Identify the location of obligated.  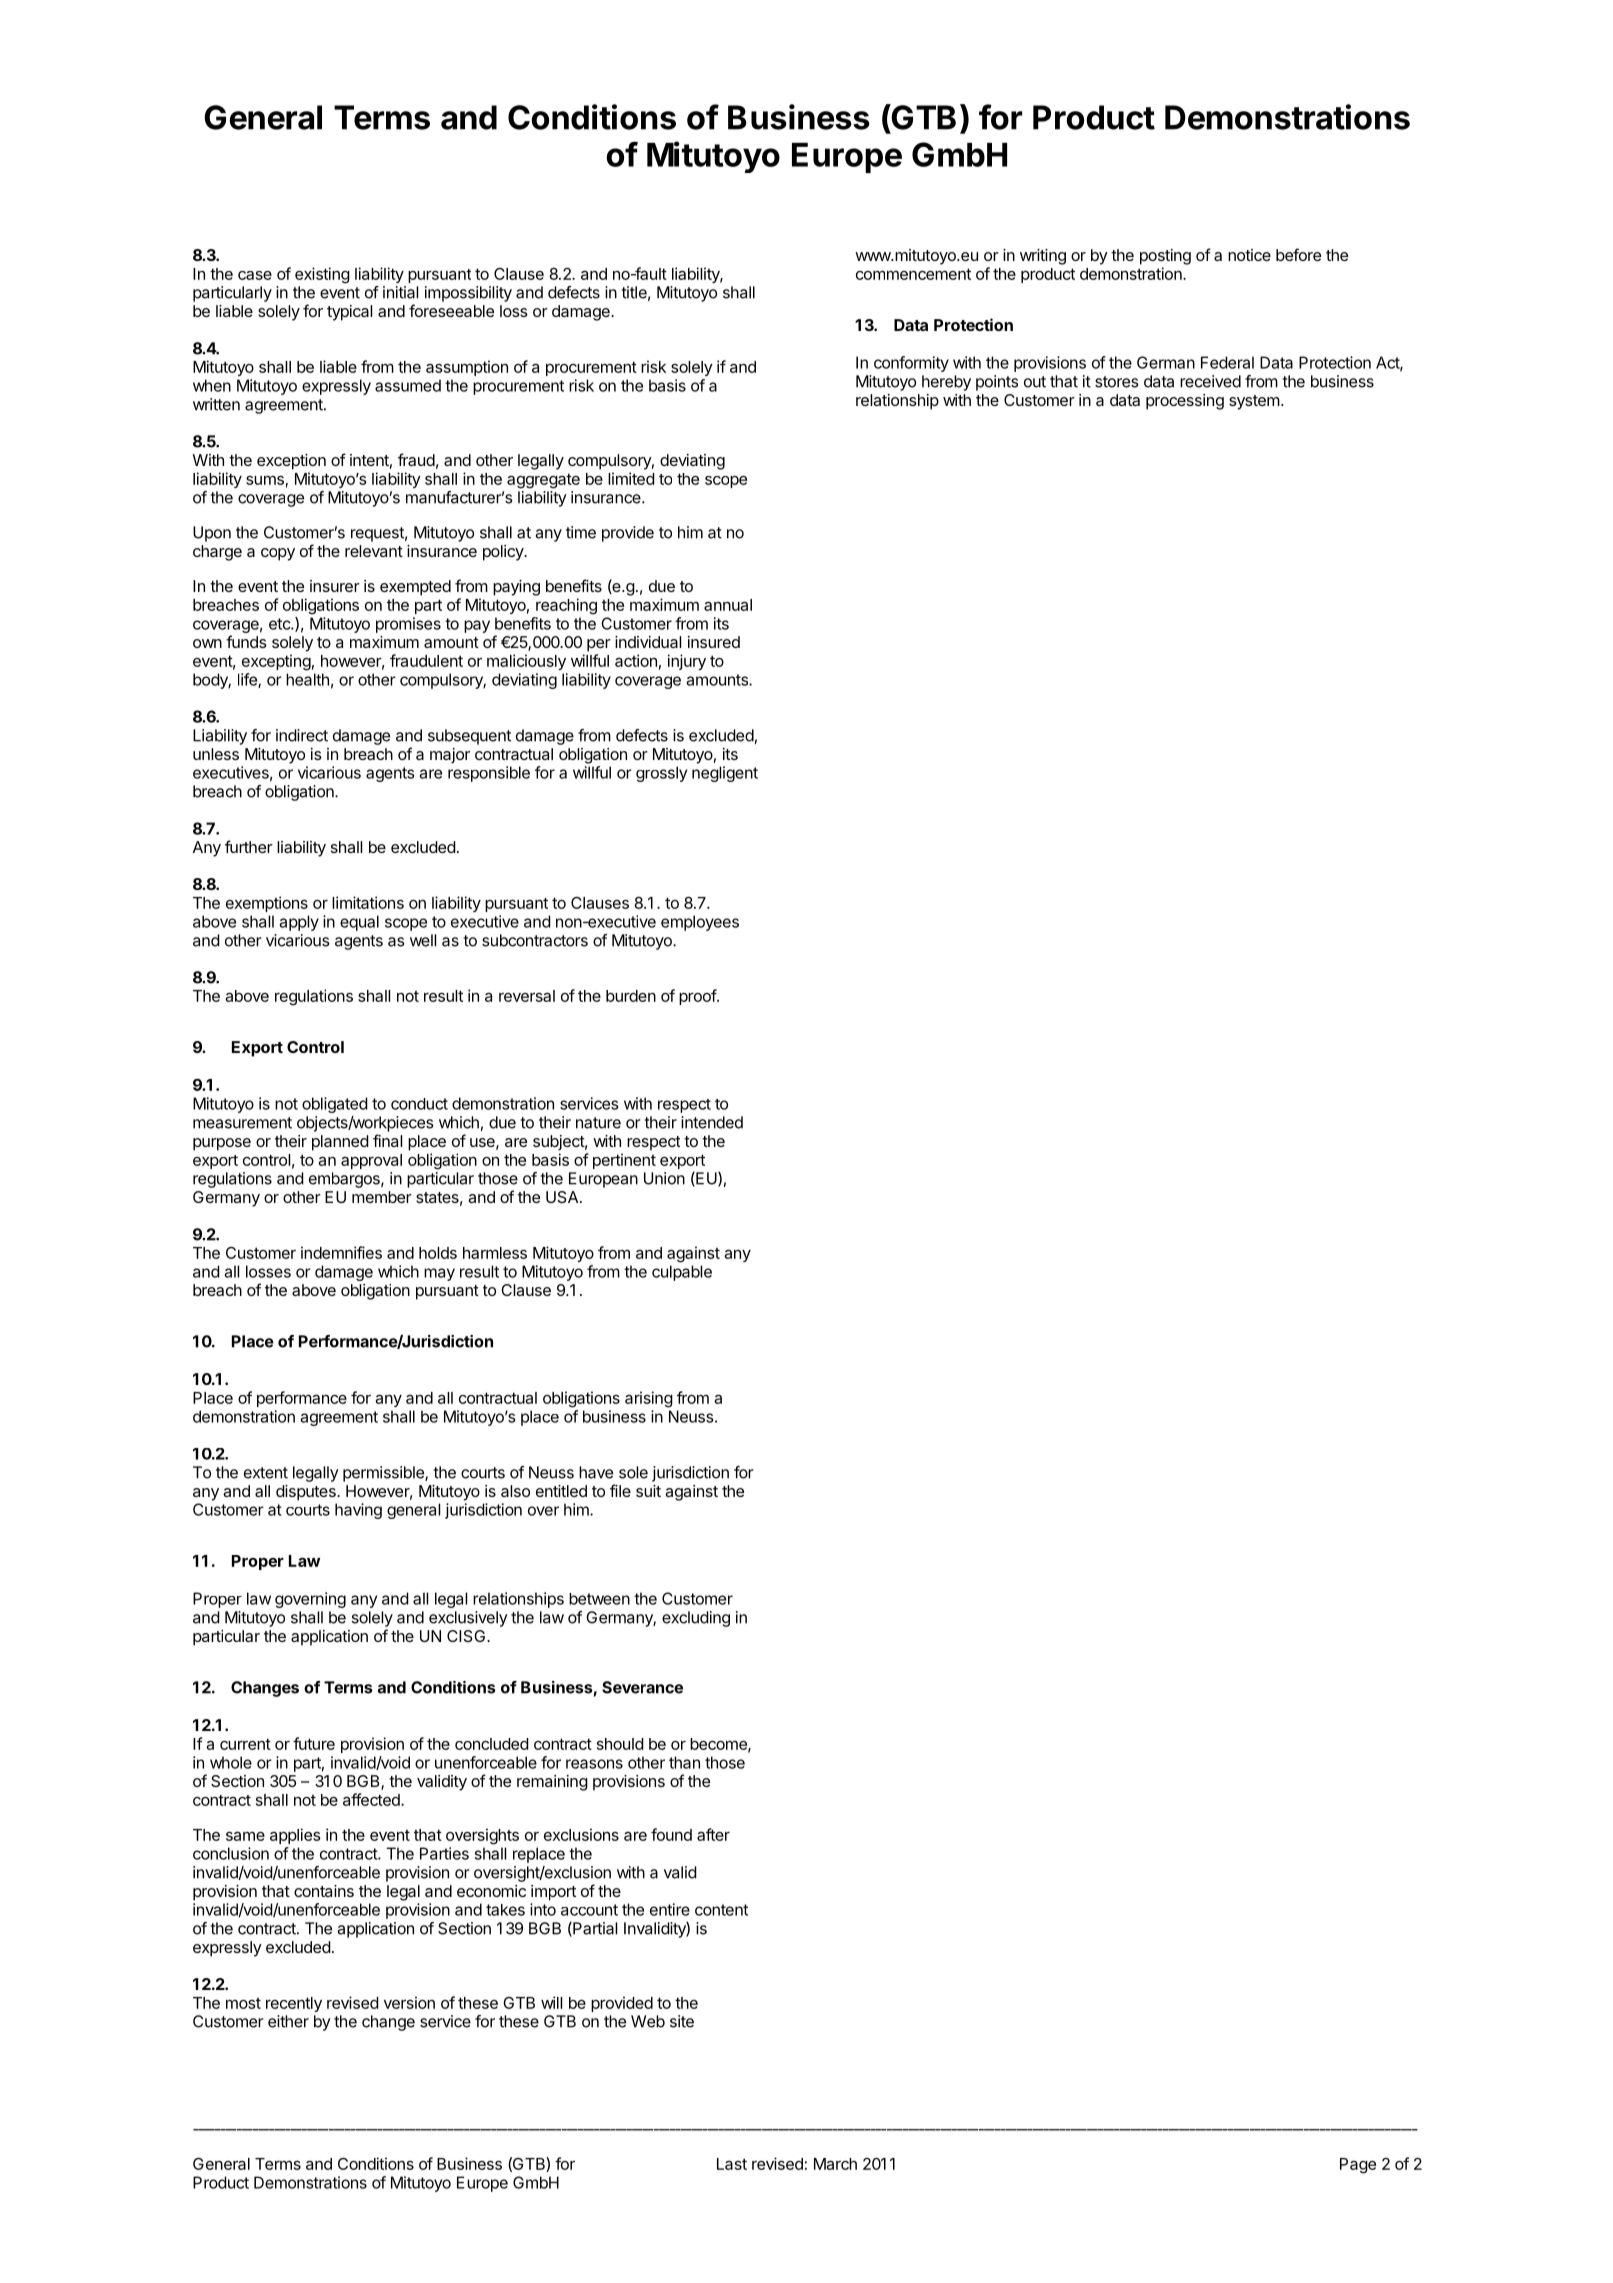
(335, 1105).
